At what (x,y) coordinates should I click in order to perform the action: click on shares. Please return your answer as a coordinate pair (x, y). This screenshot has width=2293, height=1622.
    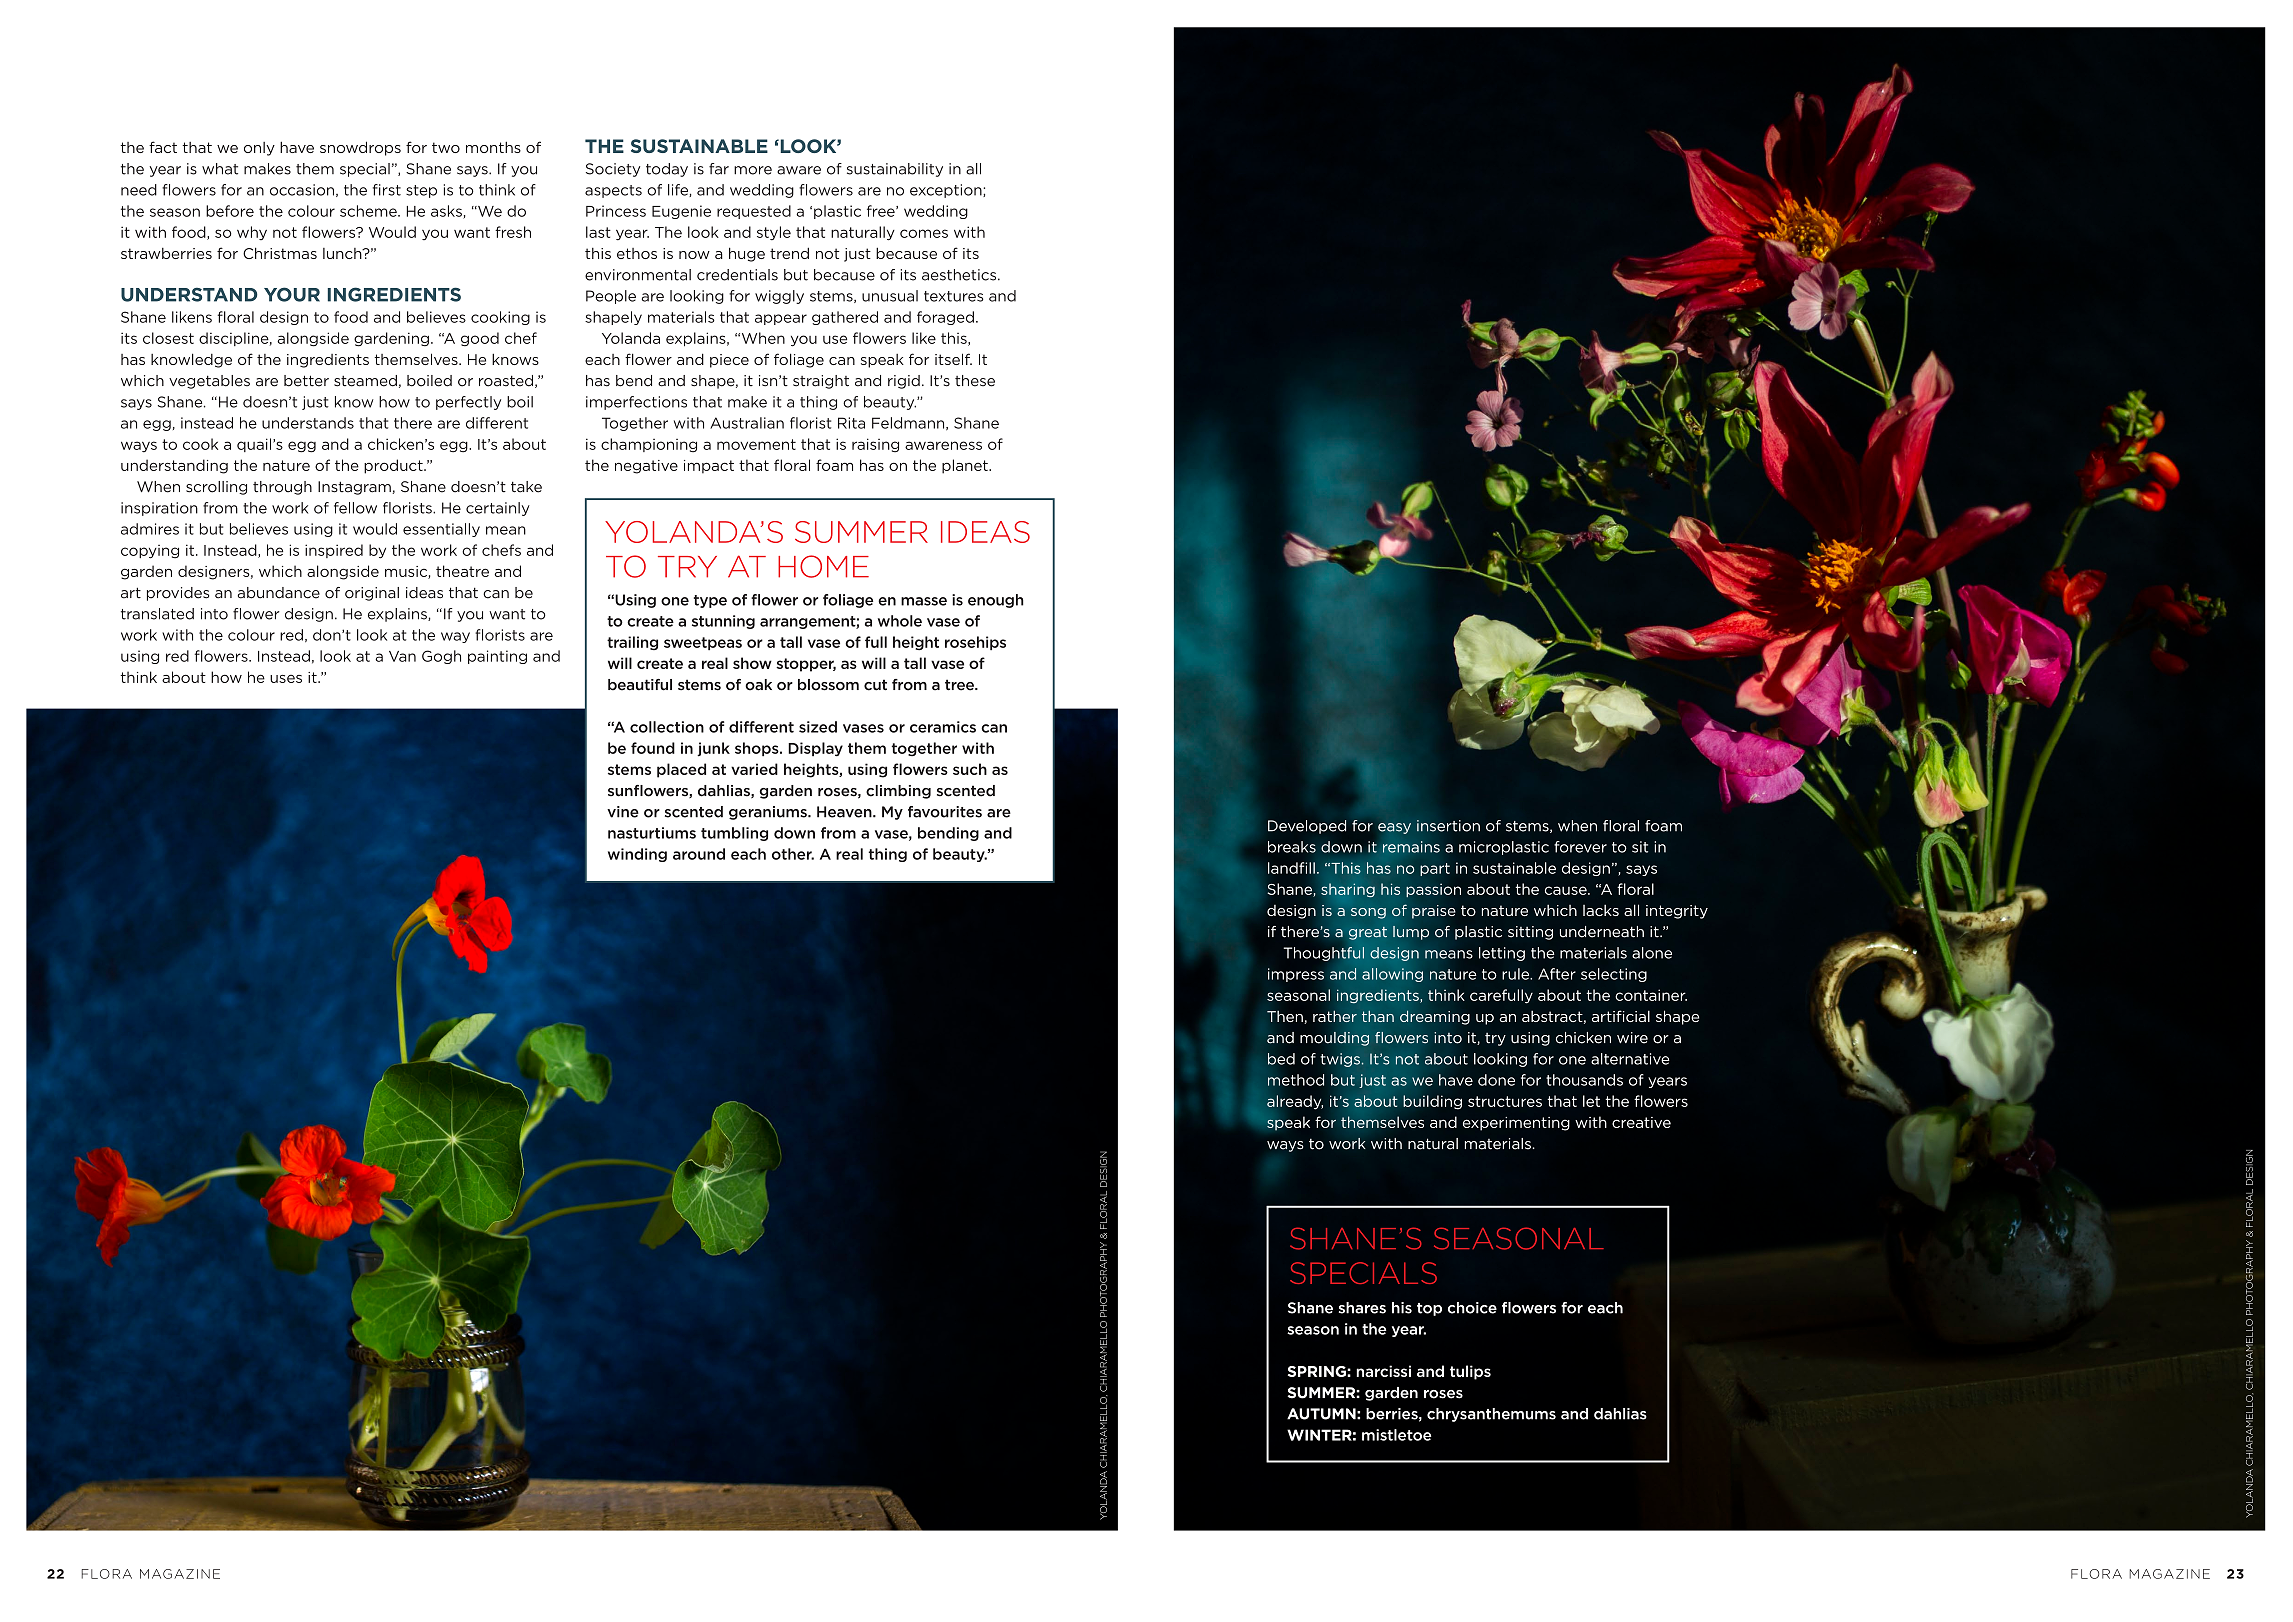
    Looking at the image, I should click on (1362, 1308).
